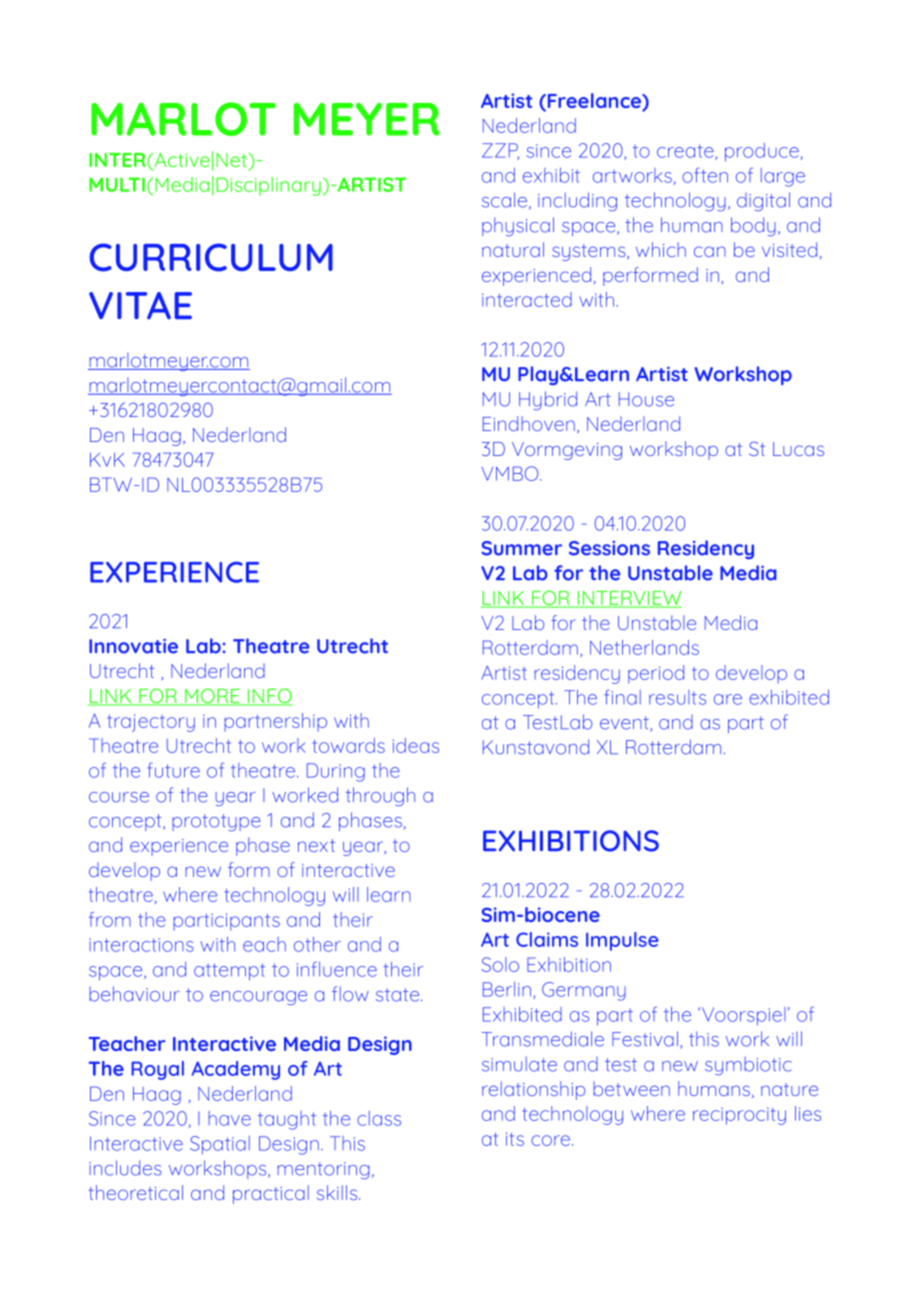  Describe the element at coordinates (622, 941) in the image. I see `Impulse` at that location.
